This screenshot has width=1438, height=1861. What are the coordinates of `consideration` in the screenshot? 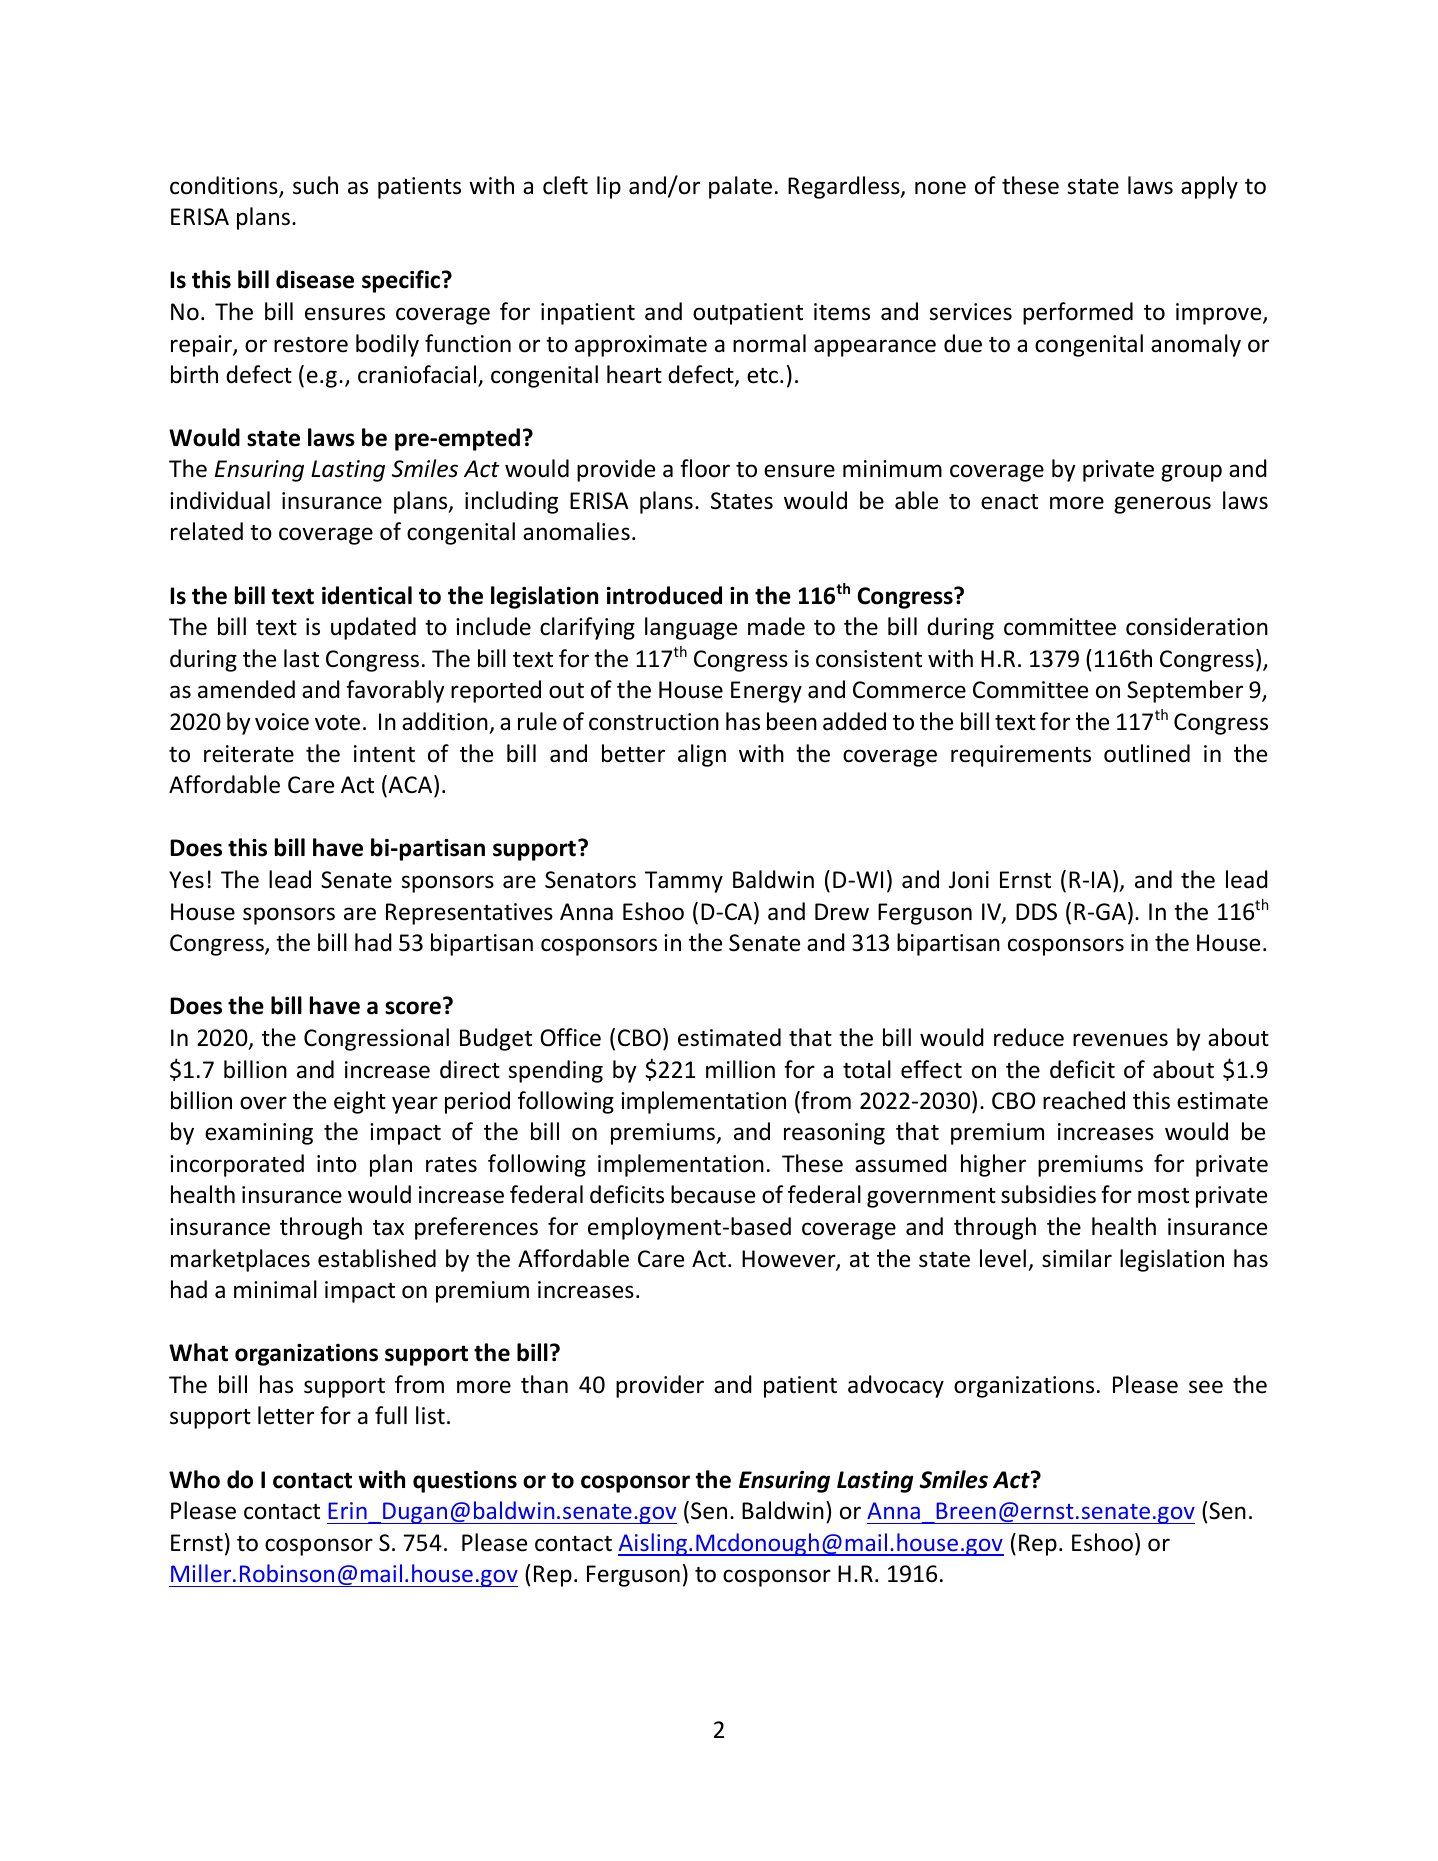 It's located at (1197, 626).
